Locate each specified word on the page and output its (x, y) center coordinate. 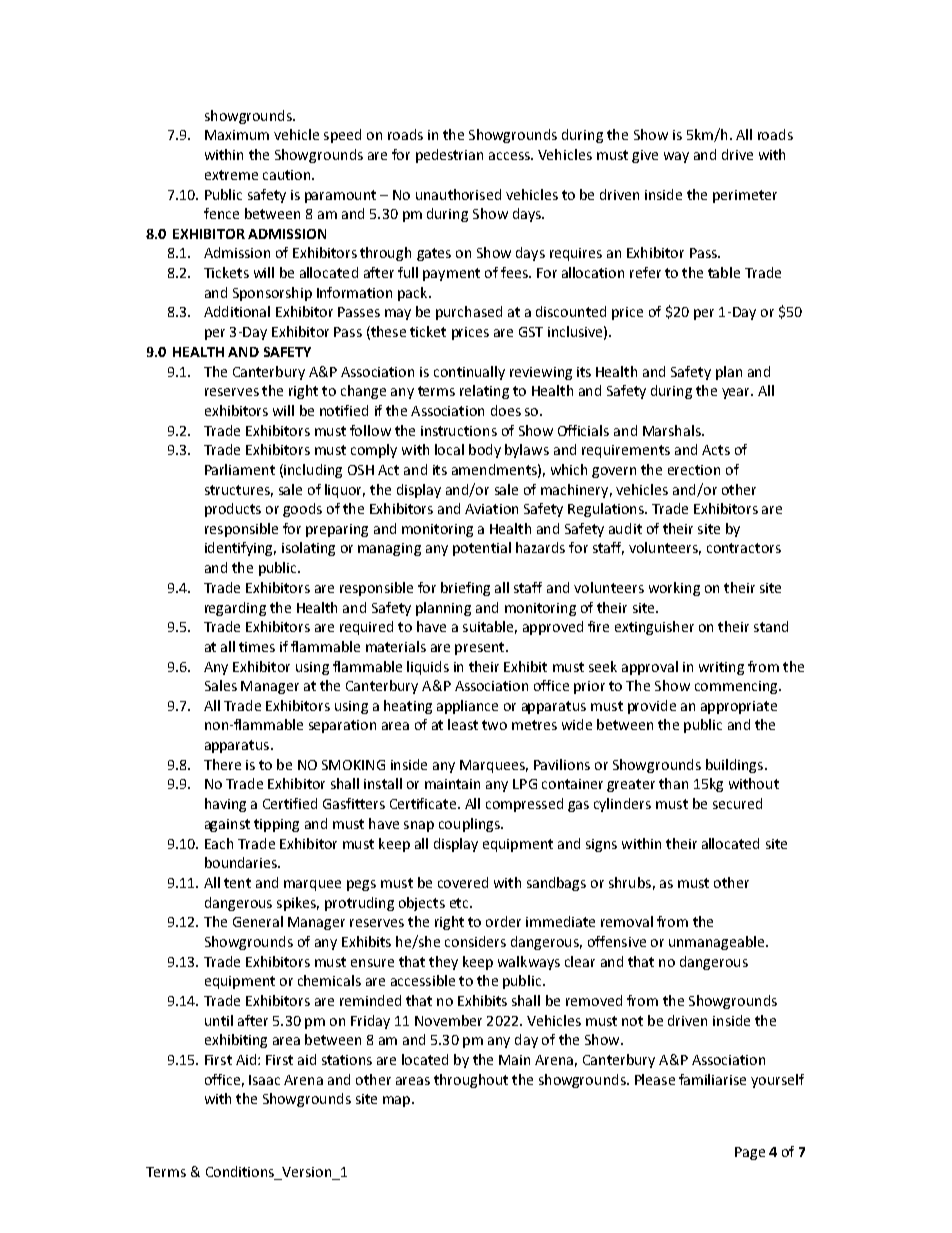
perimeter (745, 196)
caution (286, 175)
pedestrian (449, 156)
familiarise (712, 1079)
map (396, 1101)
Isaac (264, 1080)
